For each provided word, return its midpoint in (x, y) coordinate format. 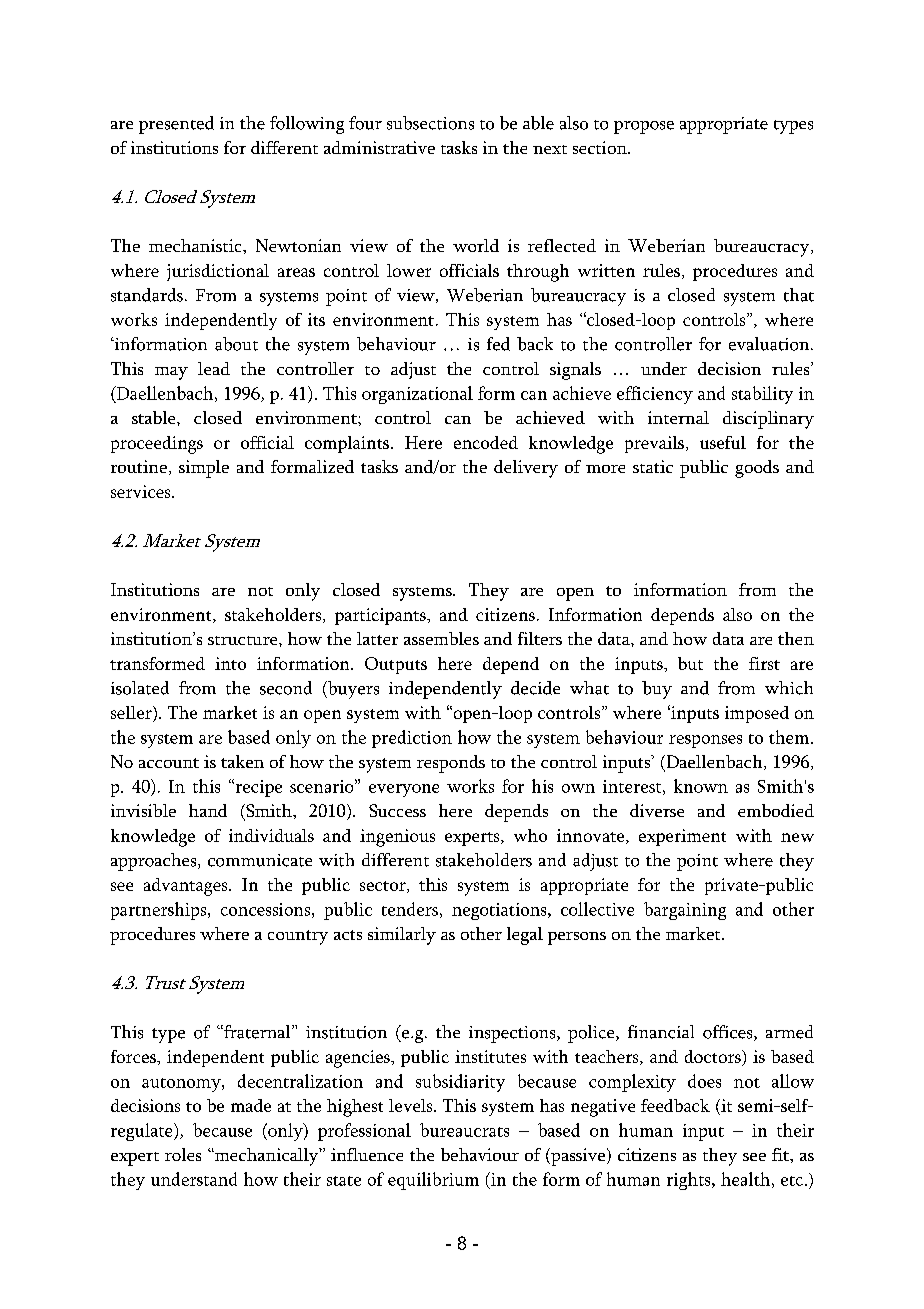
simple (204, 469)
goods (757, 469)
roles (183, 1154)
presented (176, 125)
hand (208, 810)
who (530, 835)
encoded (486, 442)
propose (644, 127)
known (701, 786)
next (550, 149)
